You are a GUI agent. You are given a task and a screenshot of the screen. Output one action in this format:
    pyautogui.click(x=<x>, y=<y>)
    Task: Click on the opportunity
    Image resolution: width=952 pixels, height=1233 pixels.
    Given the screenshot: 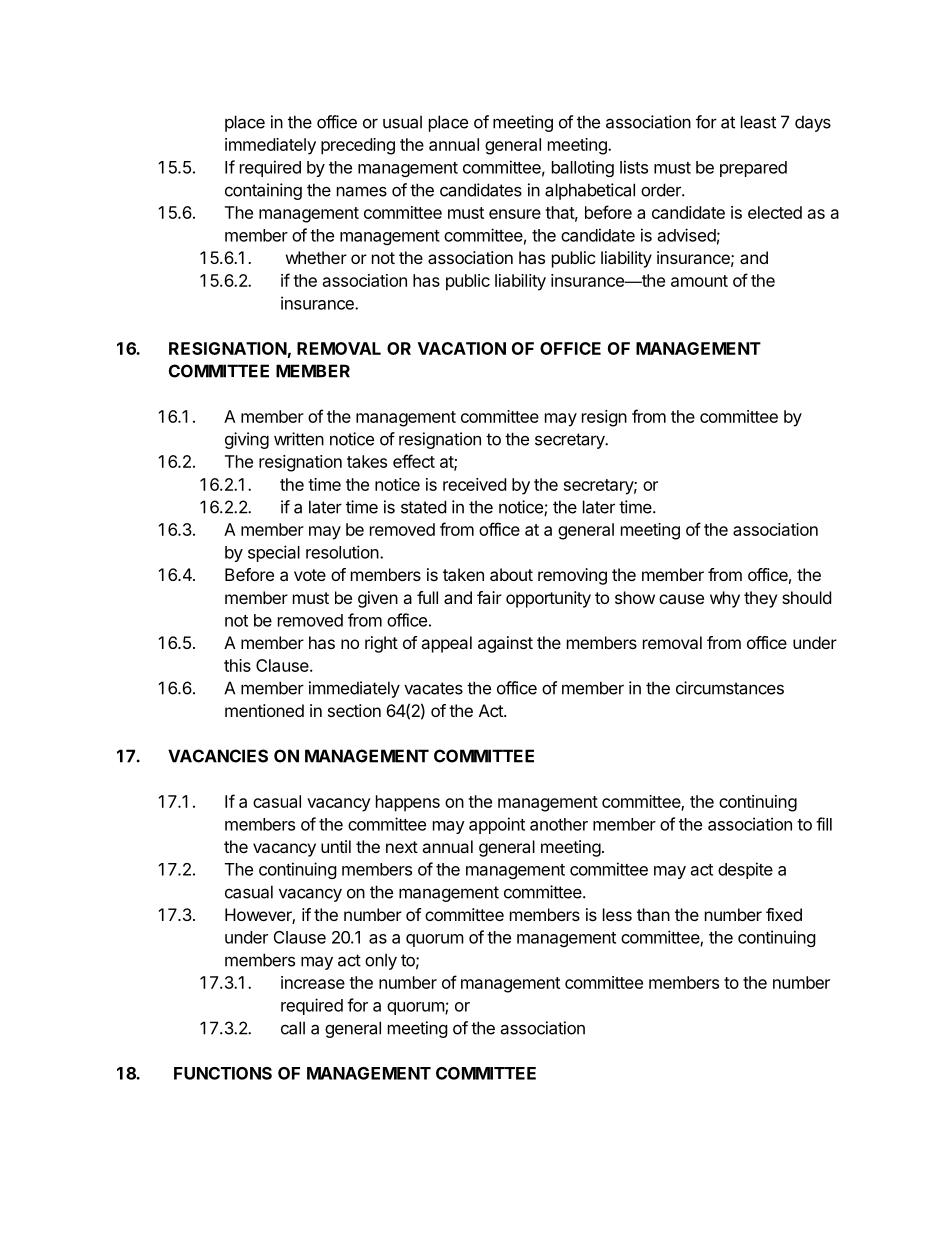 What is the action you would take?
    pyautogui.click(x=548, y=599)
